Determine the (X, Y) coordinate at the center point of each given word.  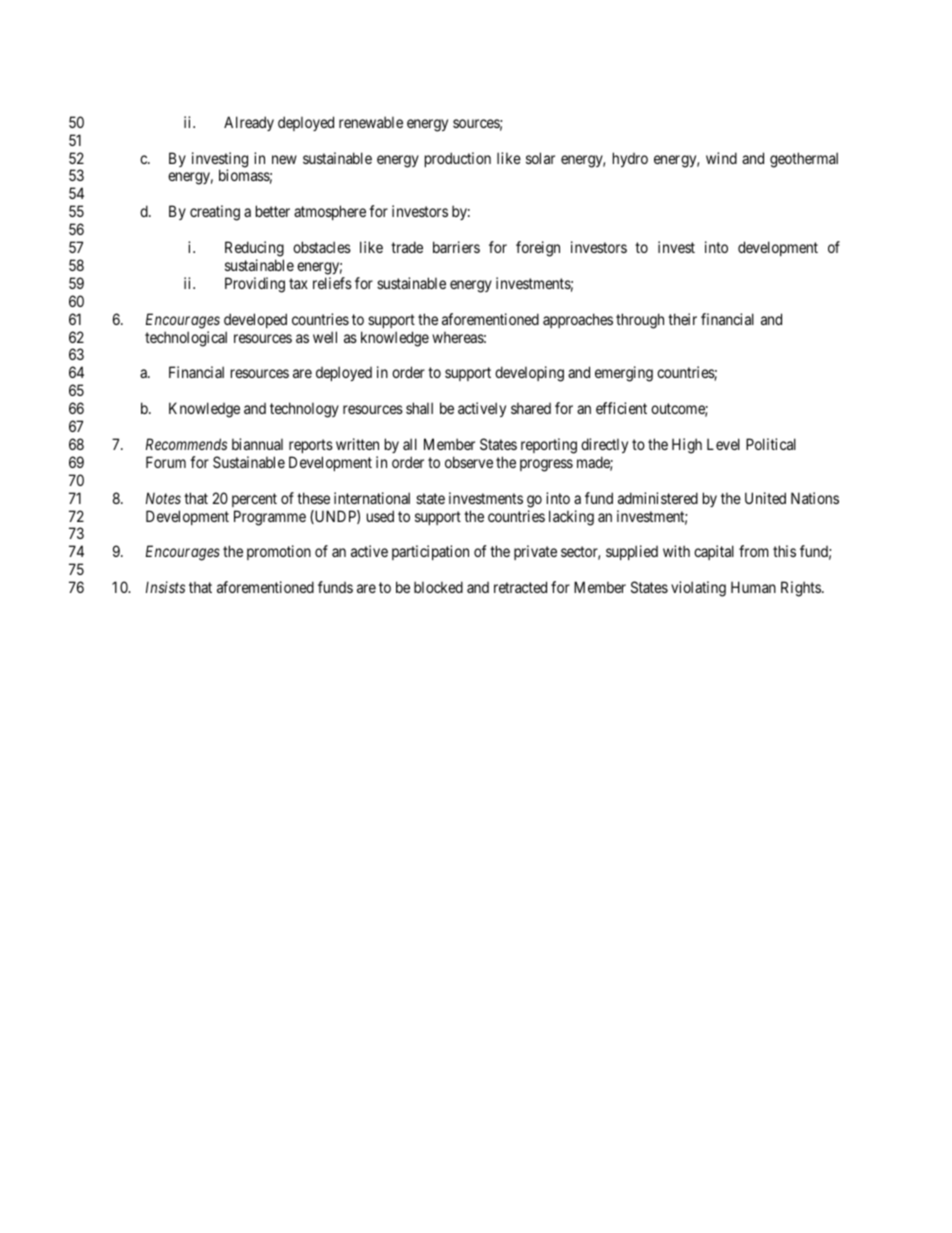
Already (249, 123)
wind (721, 158)
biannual (257, 444)
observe (469, 462)
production (458, 159)
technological (186, 339)
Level (723, 444)
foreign (538, 249)
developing (529, 374)
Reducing (254, 249)
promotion (279, 552)
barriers (456, 247)
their (682, 319)
